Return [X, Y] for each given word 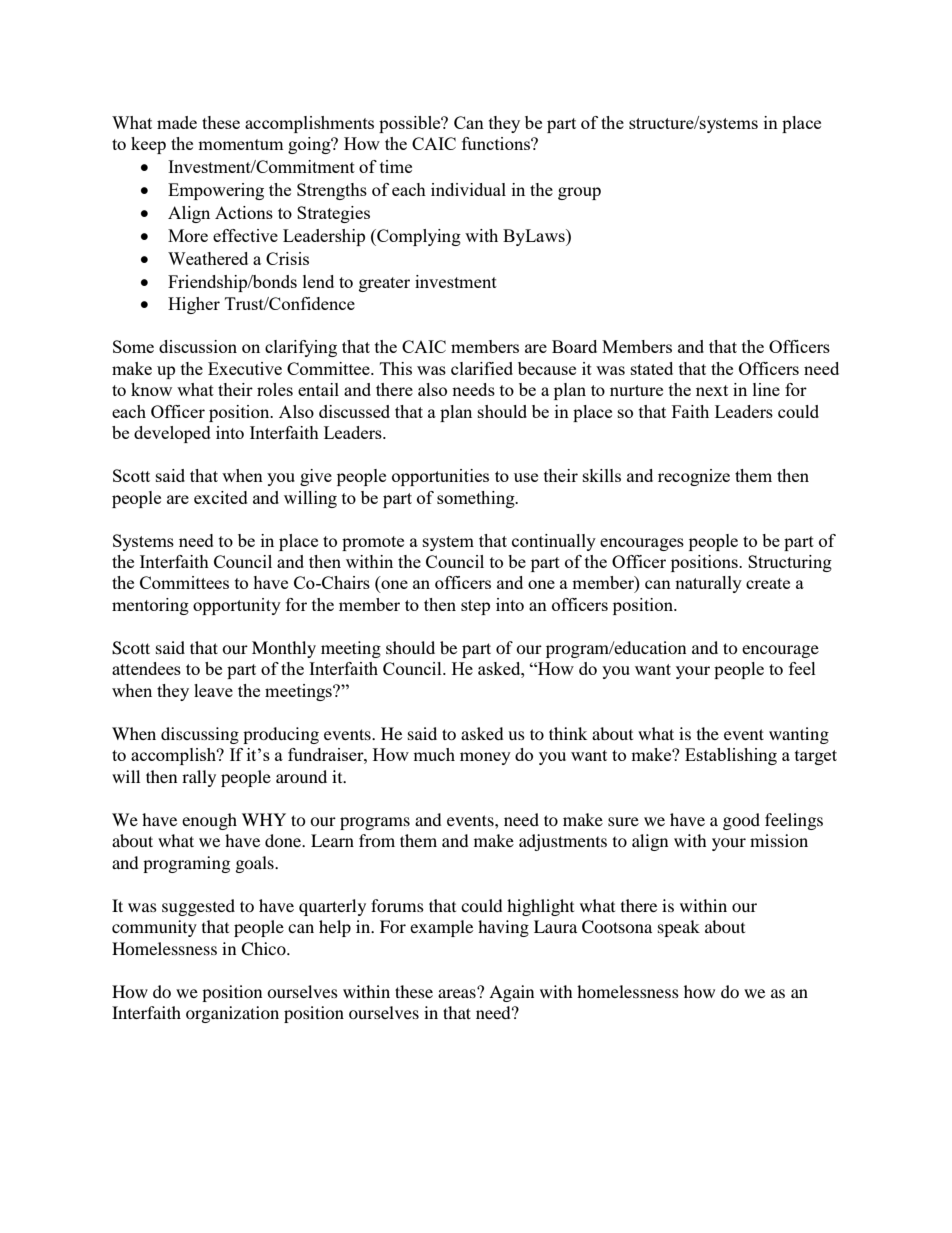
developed [172, 434]
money [485, 758]
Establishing [731, 756]
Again [511, 993]
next [712, 390]
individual [468, 189]
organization [232, 1014]
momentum [241, 144]
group [579, 193]
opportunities [440, 477]
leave [213, 690]
